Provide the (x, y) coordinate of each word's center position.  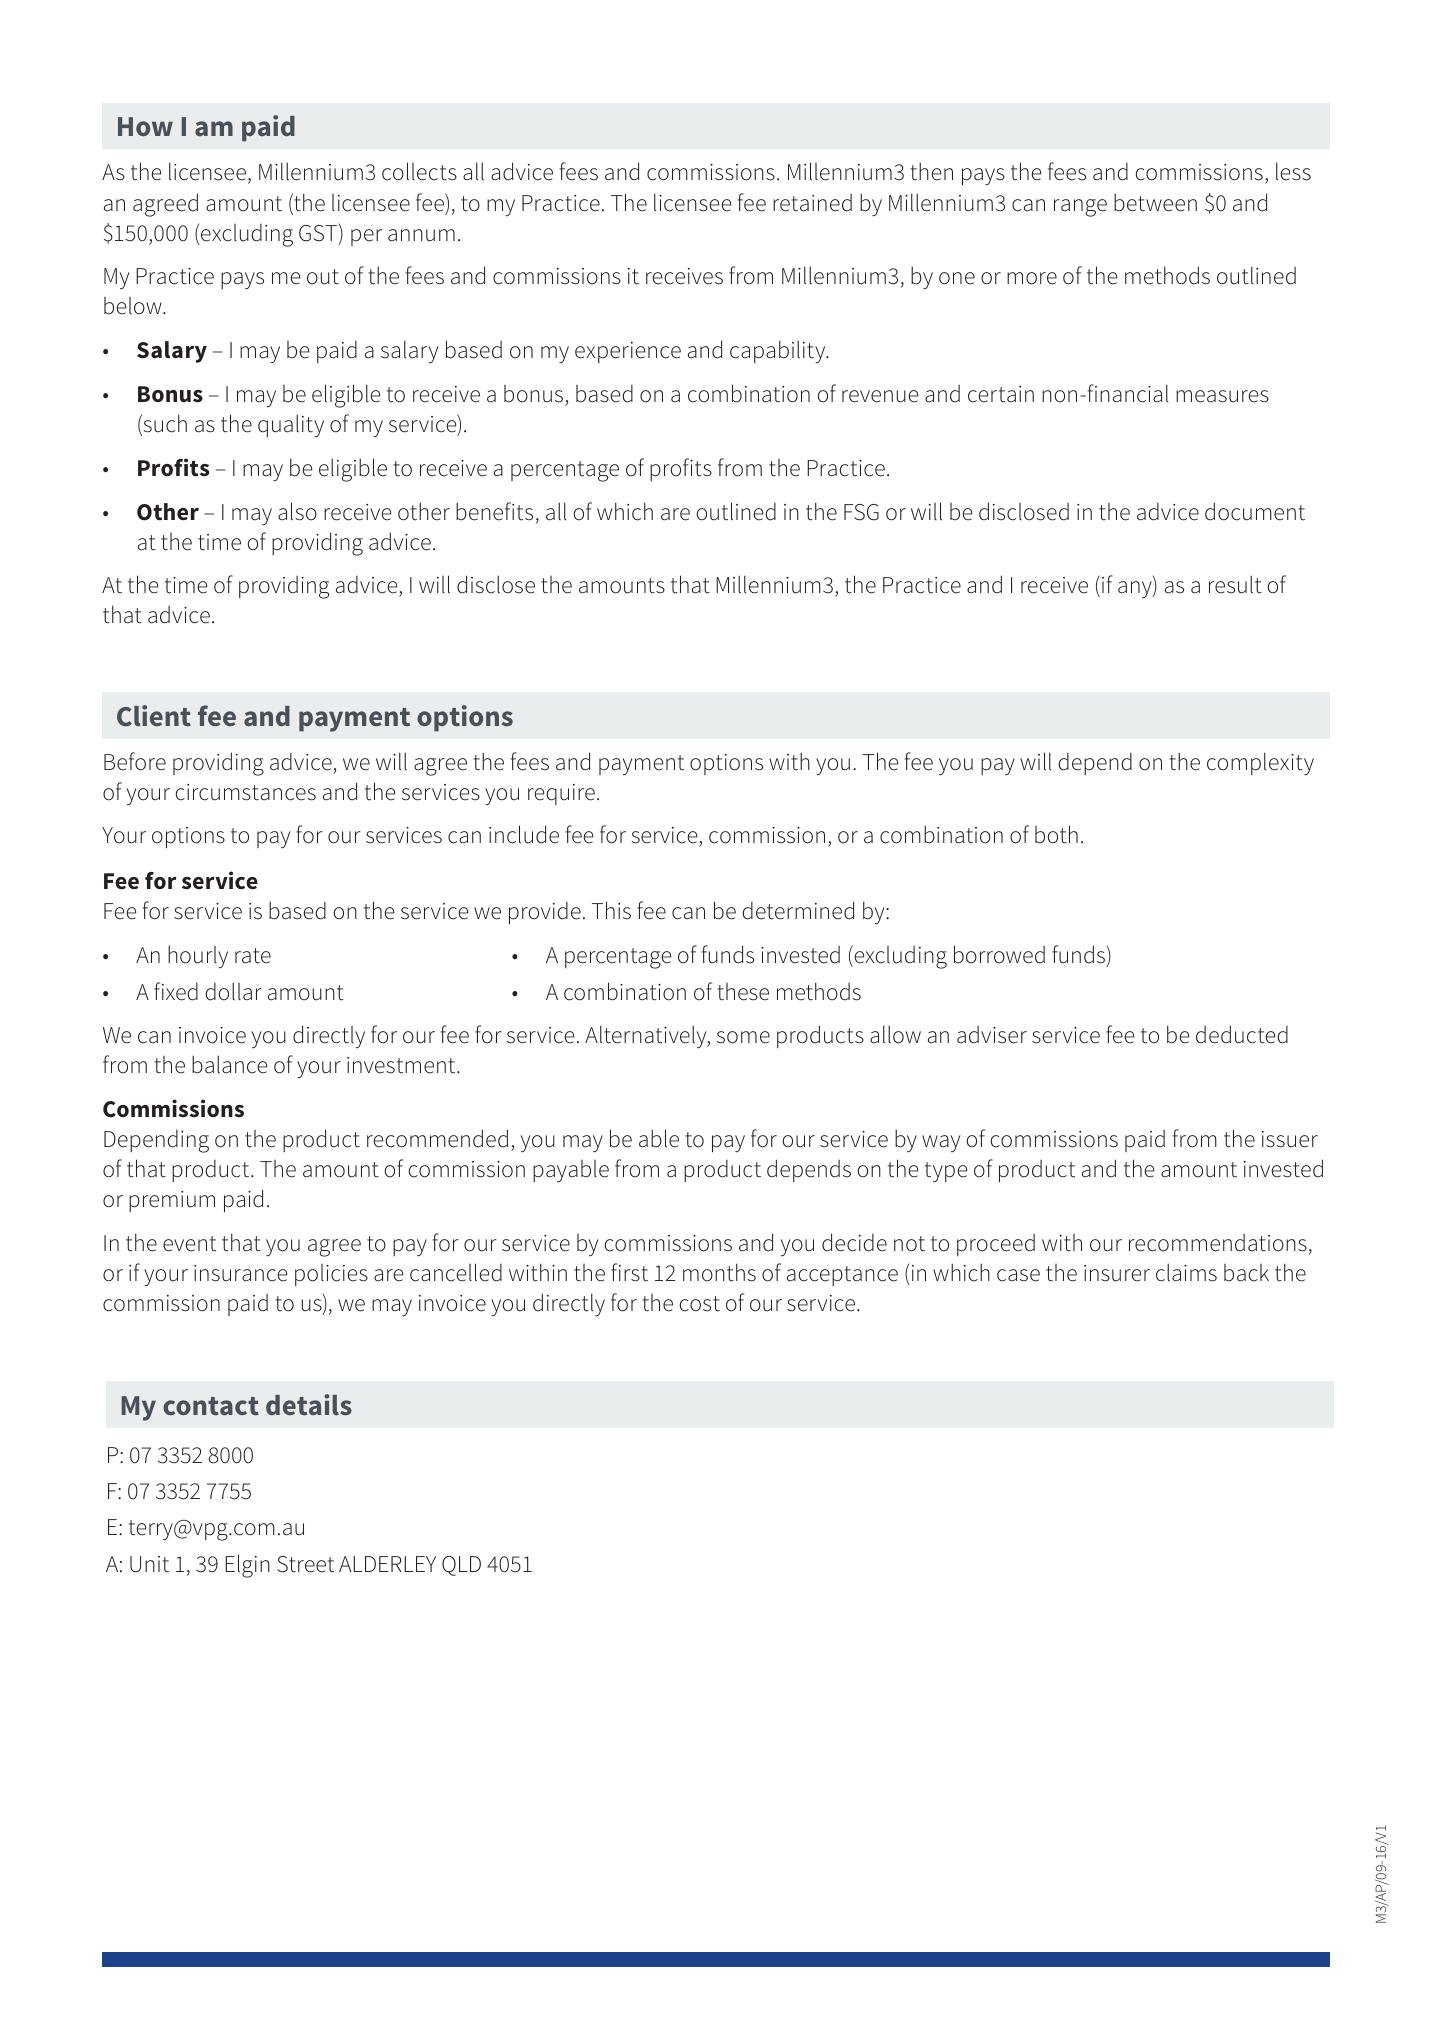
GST (318, 233)
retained (812, 203)
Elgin (247, 1566)
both (1056, 834)
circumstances (245, 792)
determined (798, 910)
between (1155, 202)
